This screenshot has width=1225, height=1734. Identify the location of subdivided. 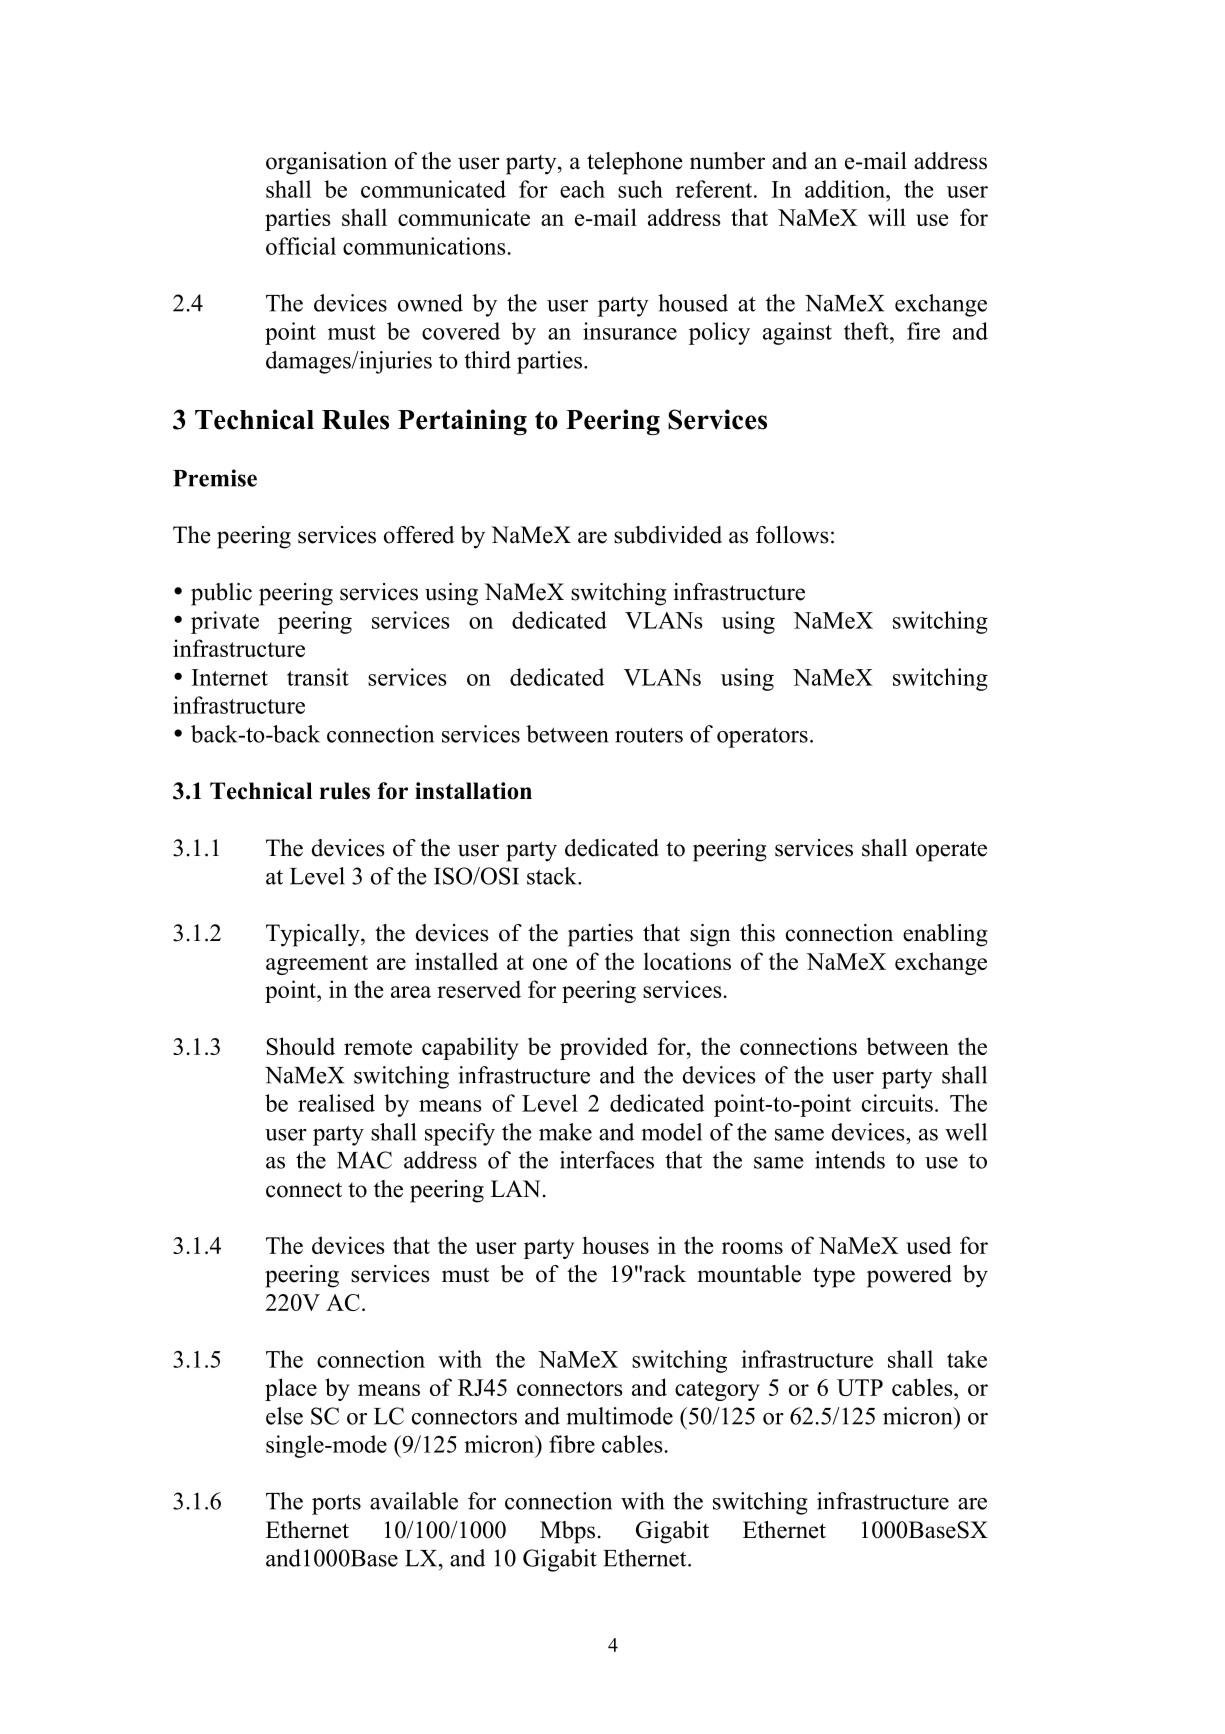
(668, 535).
